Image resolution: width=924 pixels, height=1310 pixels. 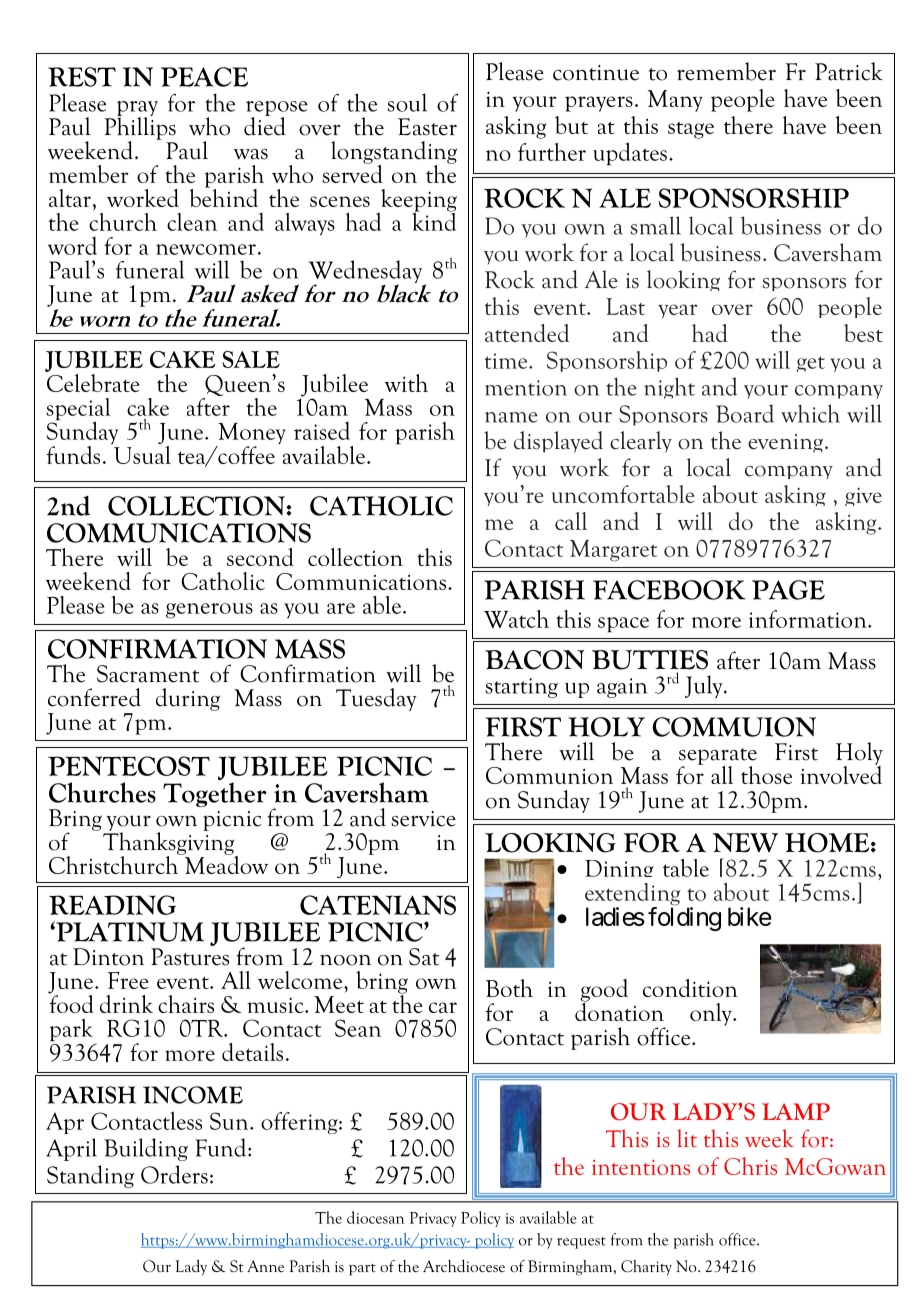 What do you see at coordinates (690, 988) in the screenshot?
I see `condition` at bounding box center [690, 988].
